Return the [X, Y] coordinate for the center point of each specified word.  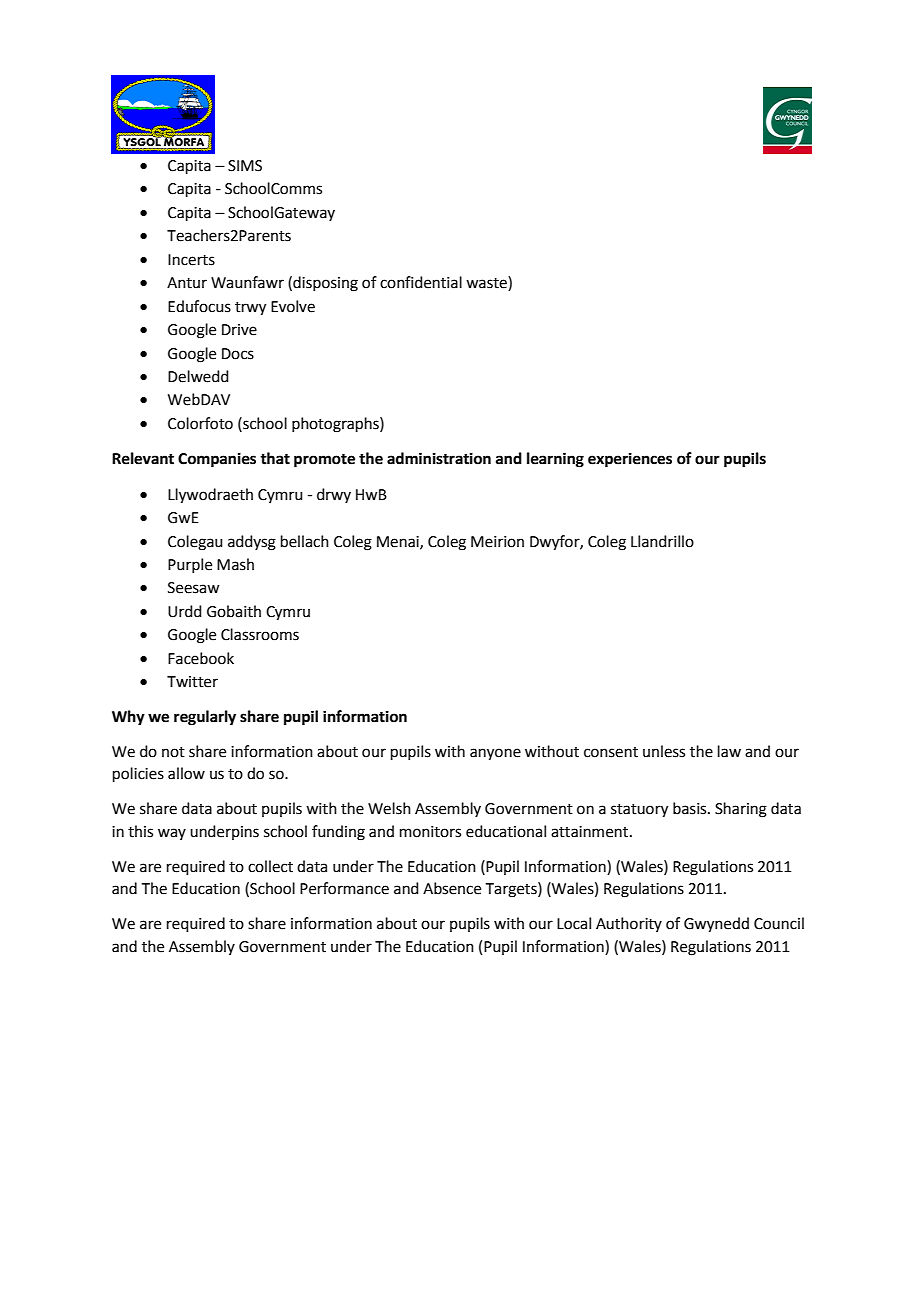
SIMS [245, 166]
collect [270, 866]
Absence [452, 888]
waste [487, 283]
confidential [421, 282]
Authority [629, 924]
